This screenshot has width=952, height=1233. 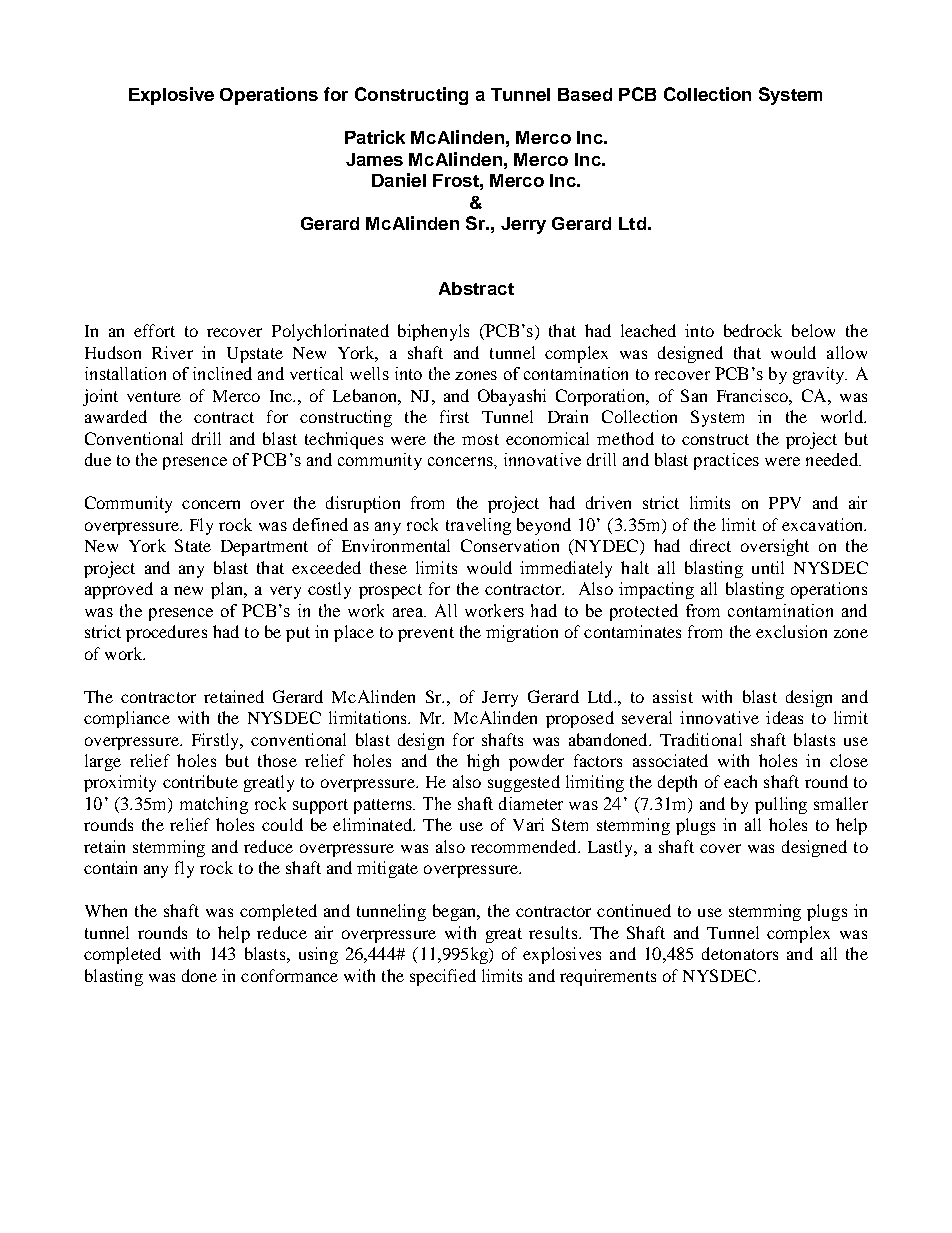 I want to click on James, so click(x=374, y=159).
